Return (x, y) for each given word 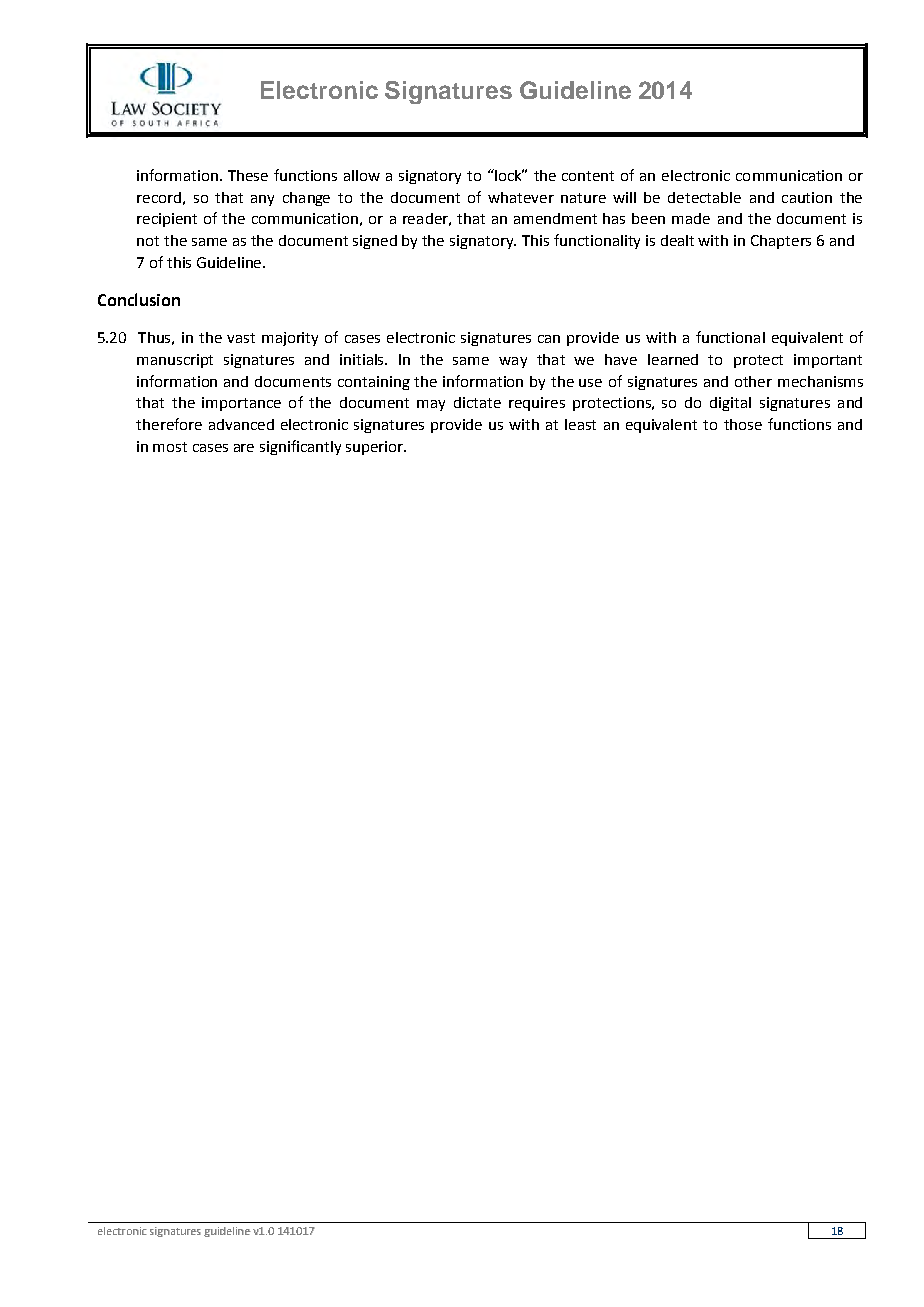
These (248, 175)
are (244, 448)
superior (375, 448)
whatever (521, 197)
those (743, 424)
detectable (704, 197)
